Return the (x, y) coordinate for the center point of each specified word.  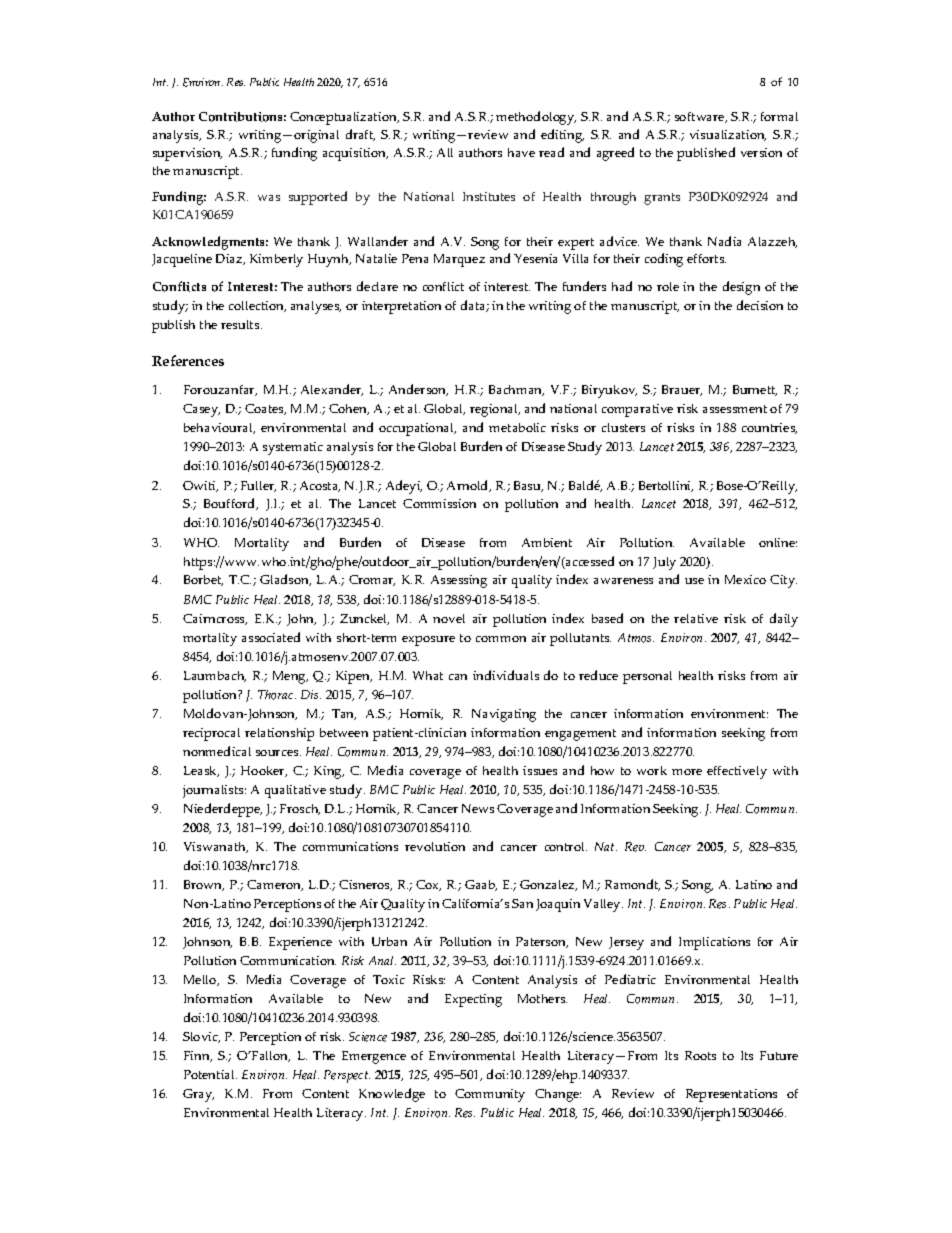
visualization (728, 135)
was (269, 198)
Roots (700, 1055)
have (521, 152)
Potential (210, 1074)
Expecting (473, 1000)
